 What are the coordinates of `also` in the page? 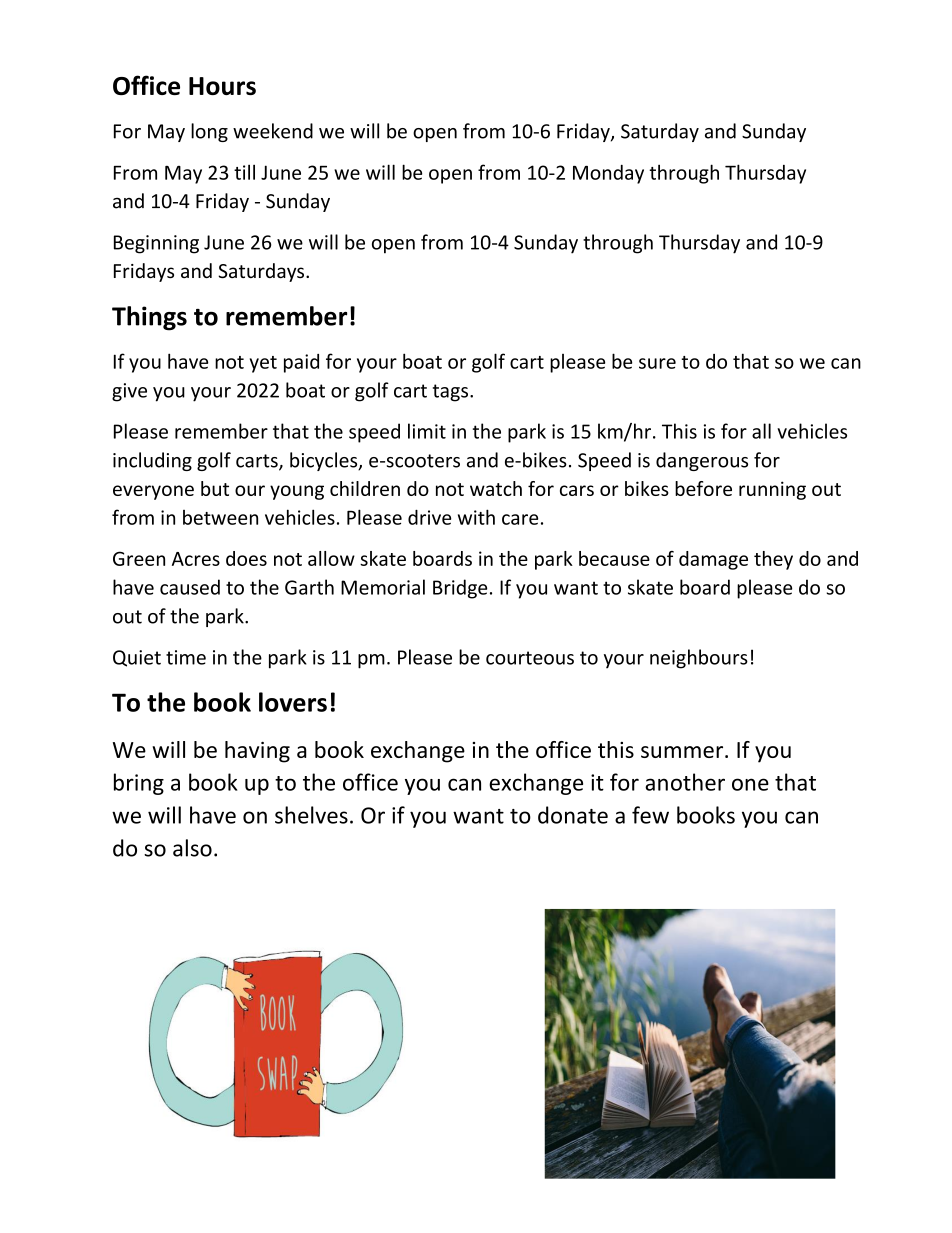 It's located at (192, 848).
